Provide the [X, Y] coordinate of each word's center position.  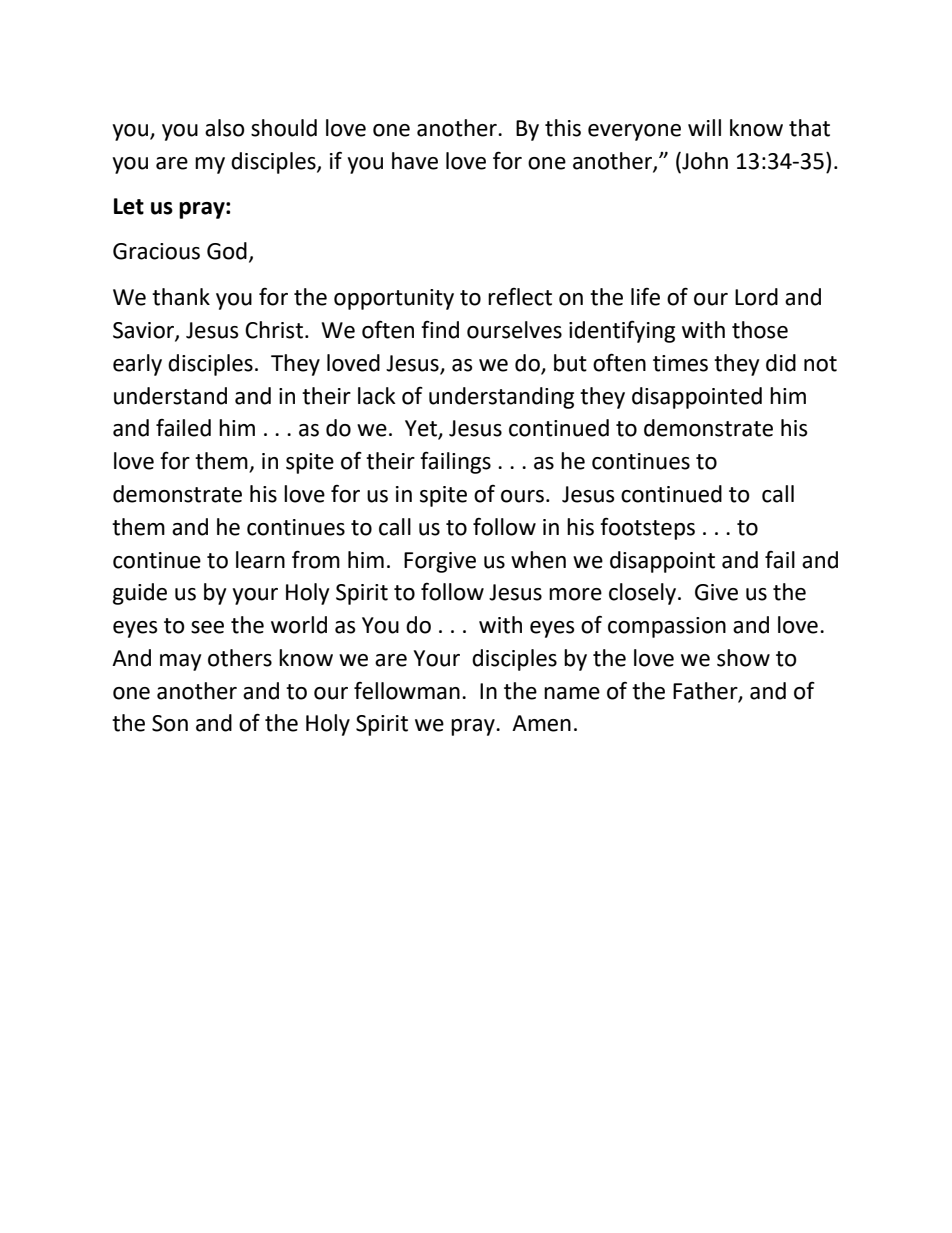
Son [170, 723]
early [137, 365]
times [680, 363]
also [225, 128]
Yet [422, 429]
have [415, 161]
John [704, 162]
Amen [541, 723]
